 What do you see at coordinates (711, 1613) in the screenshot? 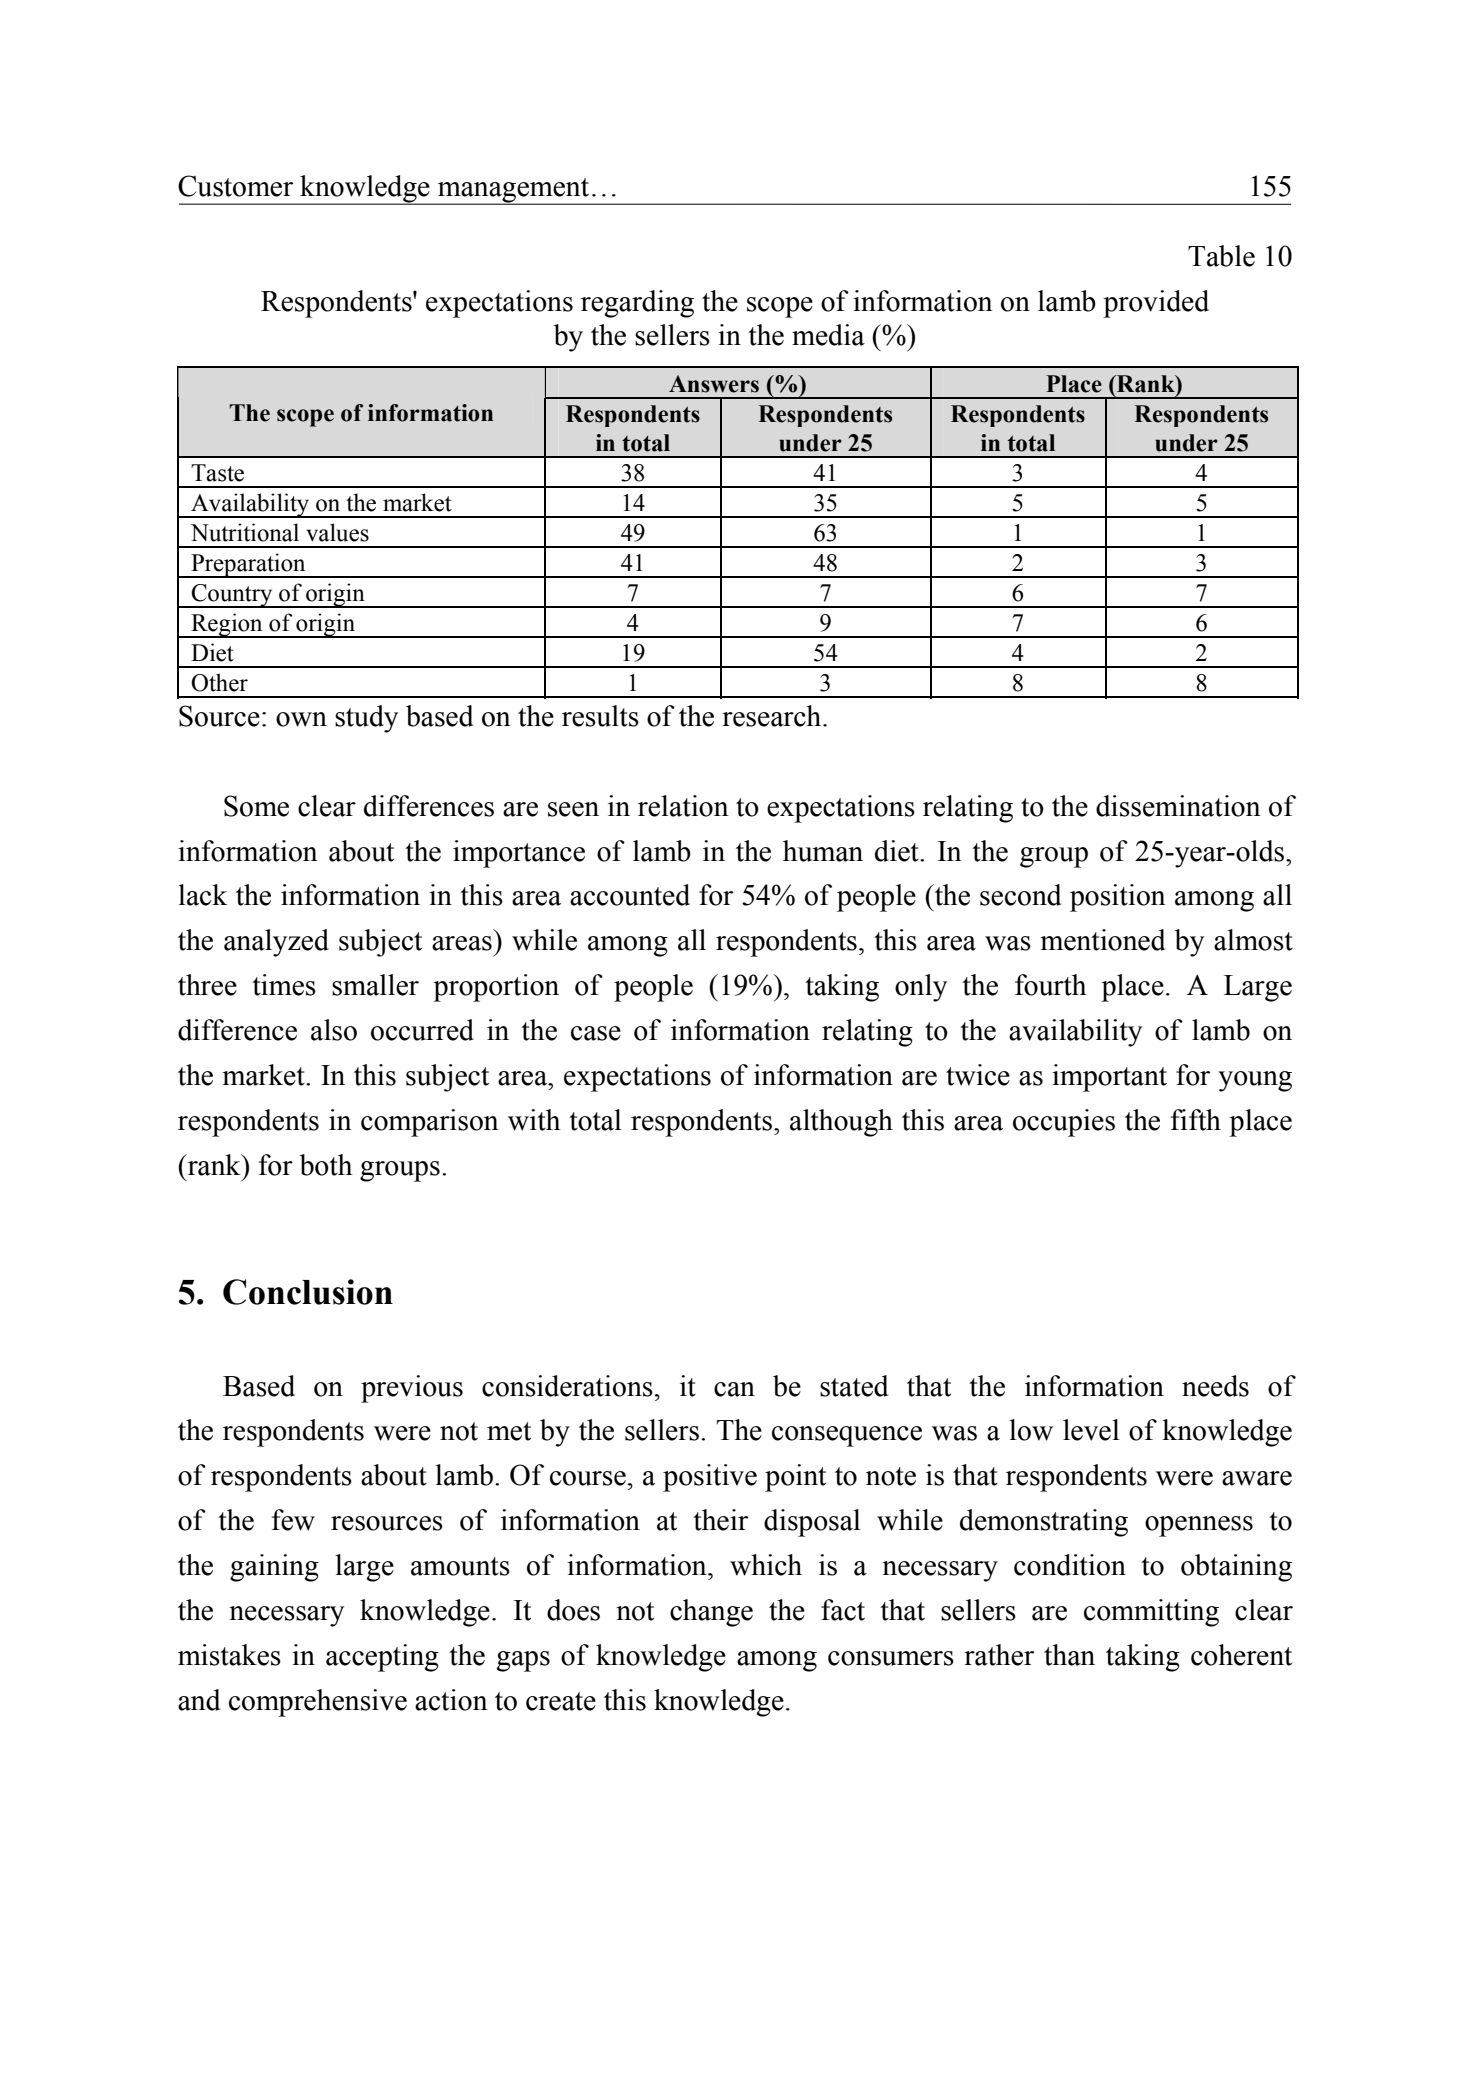
I see `change` at bounding box center [711, 1613].
